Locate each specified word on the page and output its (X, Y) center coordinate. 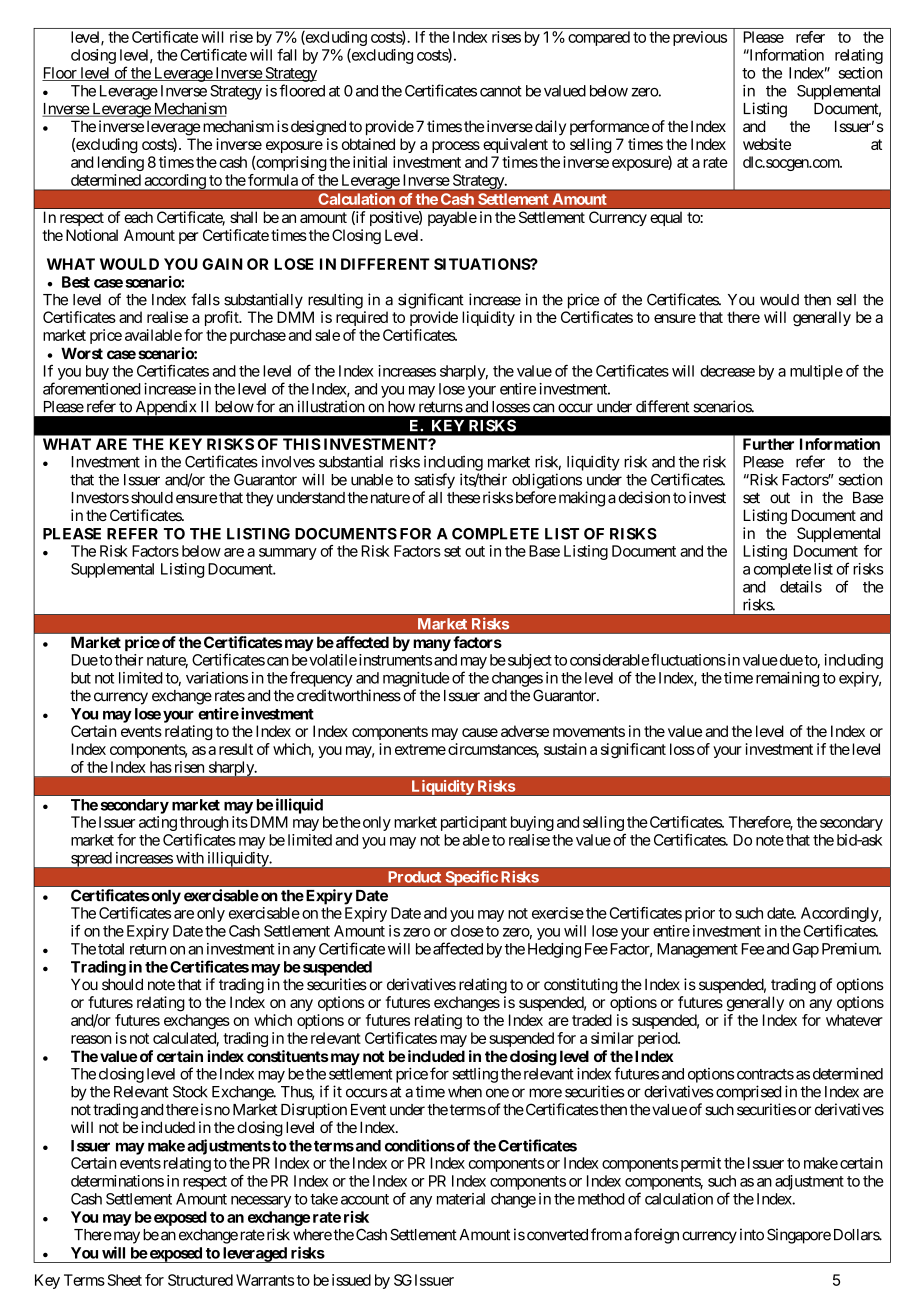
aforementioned (92, 388)
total (111, 949)
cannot (501, 91)
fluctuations (688, 659)
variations (217, 678)
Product (414, 877)
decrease (727, 371)
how (401, 407)
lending (121, 163)
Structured (200, 1280)
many (432, 645)
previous (700, 38)
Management (697, 950)
